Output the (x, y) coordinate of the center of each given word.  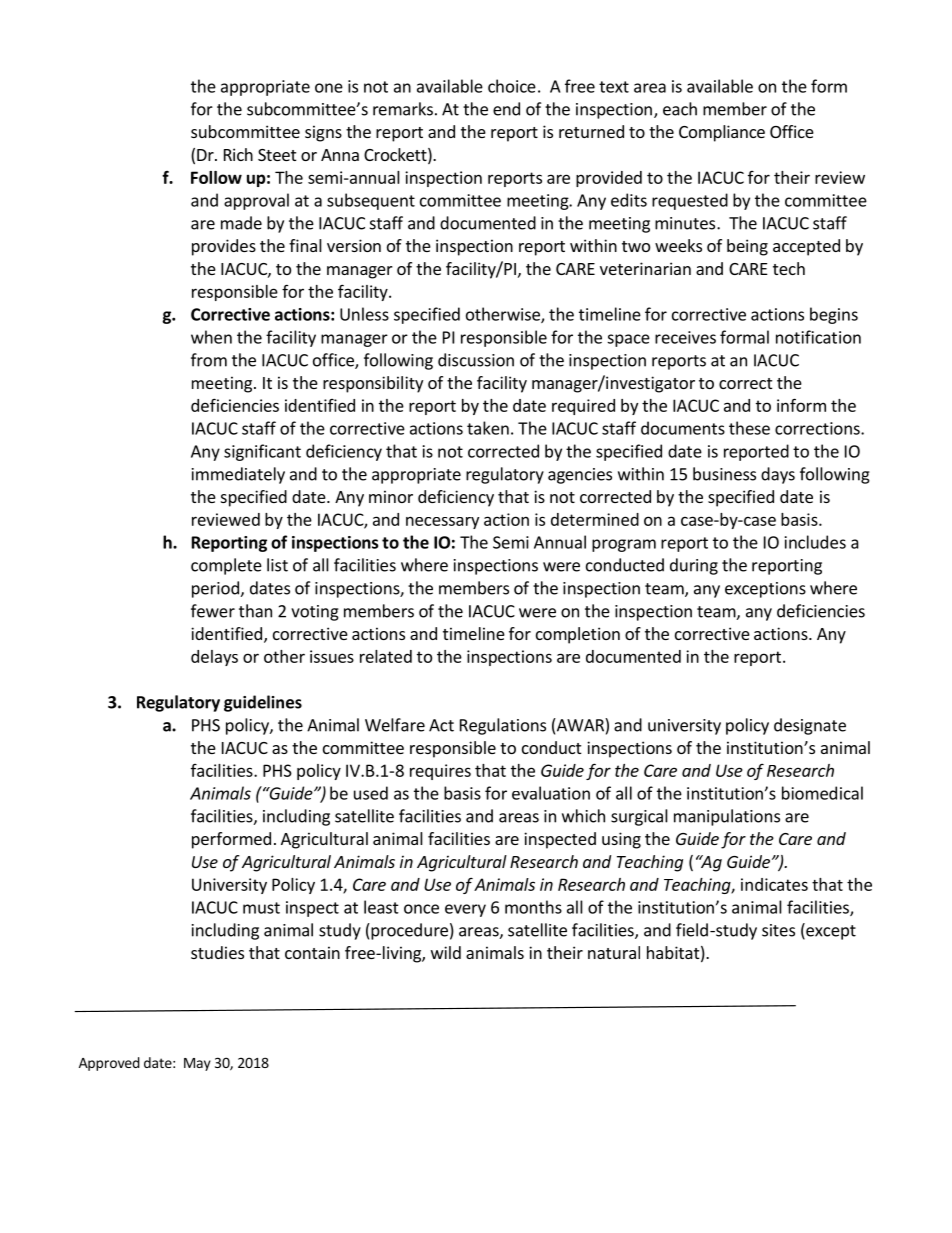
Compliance (722, 133)
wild (446, 952)
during (694, 566)
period (216, 589)
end (506, 109)
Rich (238, 154)
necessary (442, 522)
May (197, 1064)
